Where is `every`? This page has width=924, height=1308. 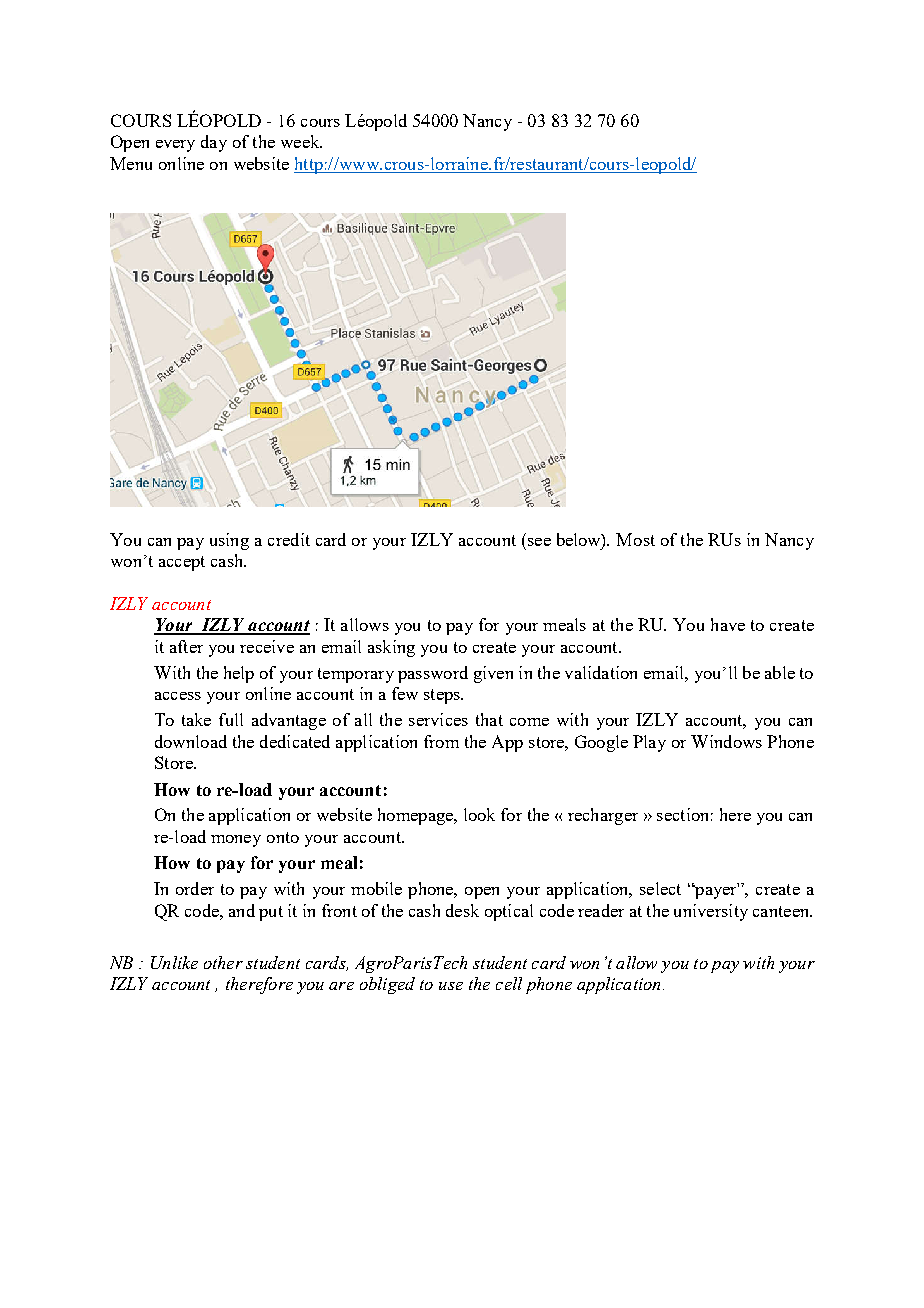
every is located at coordinates (175, 146).
